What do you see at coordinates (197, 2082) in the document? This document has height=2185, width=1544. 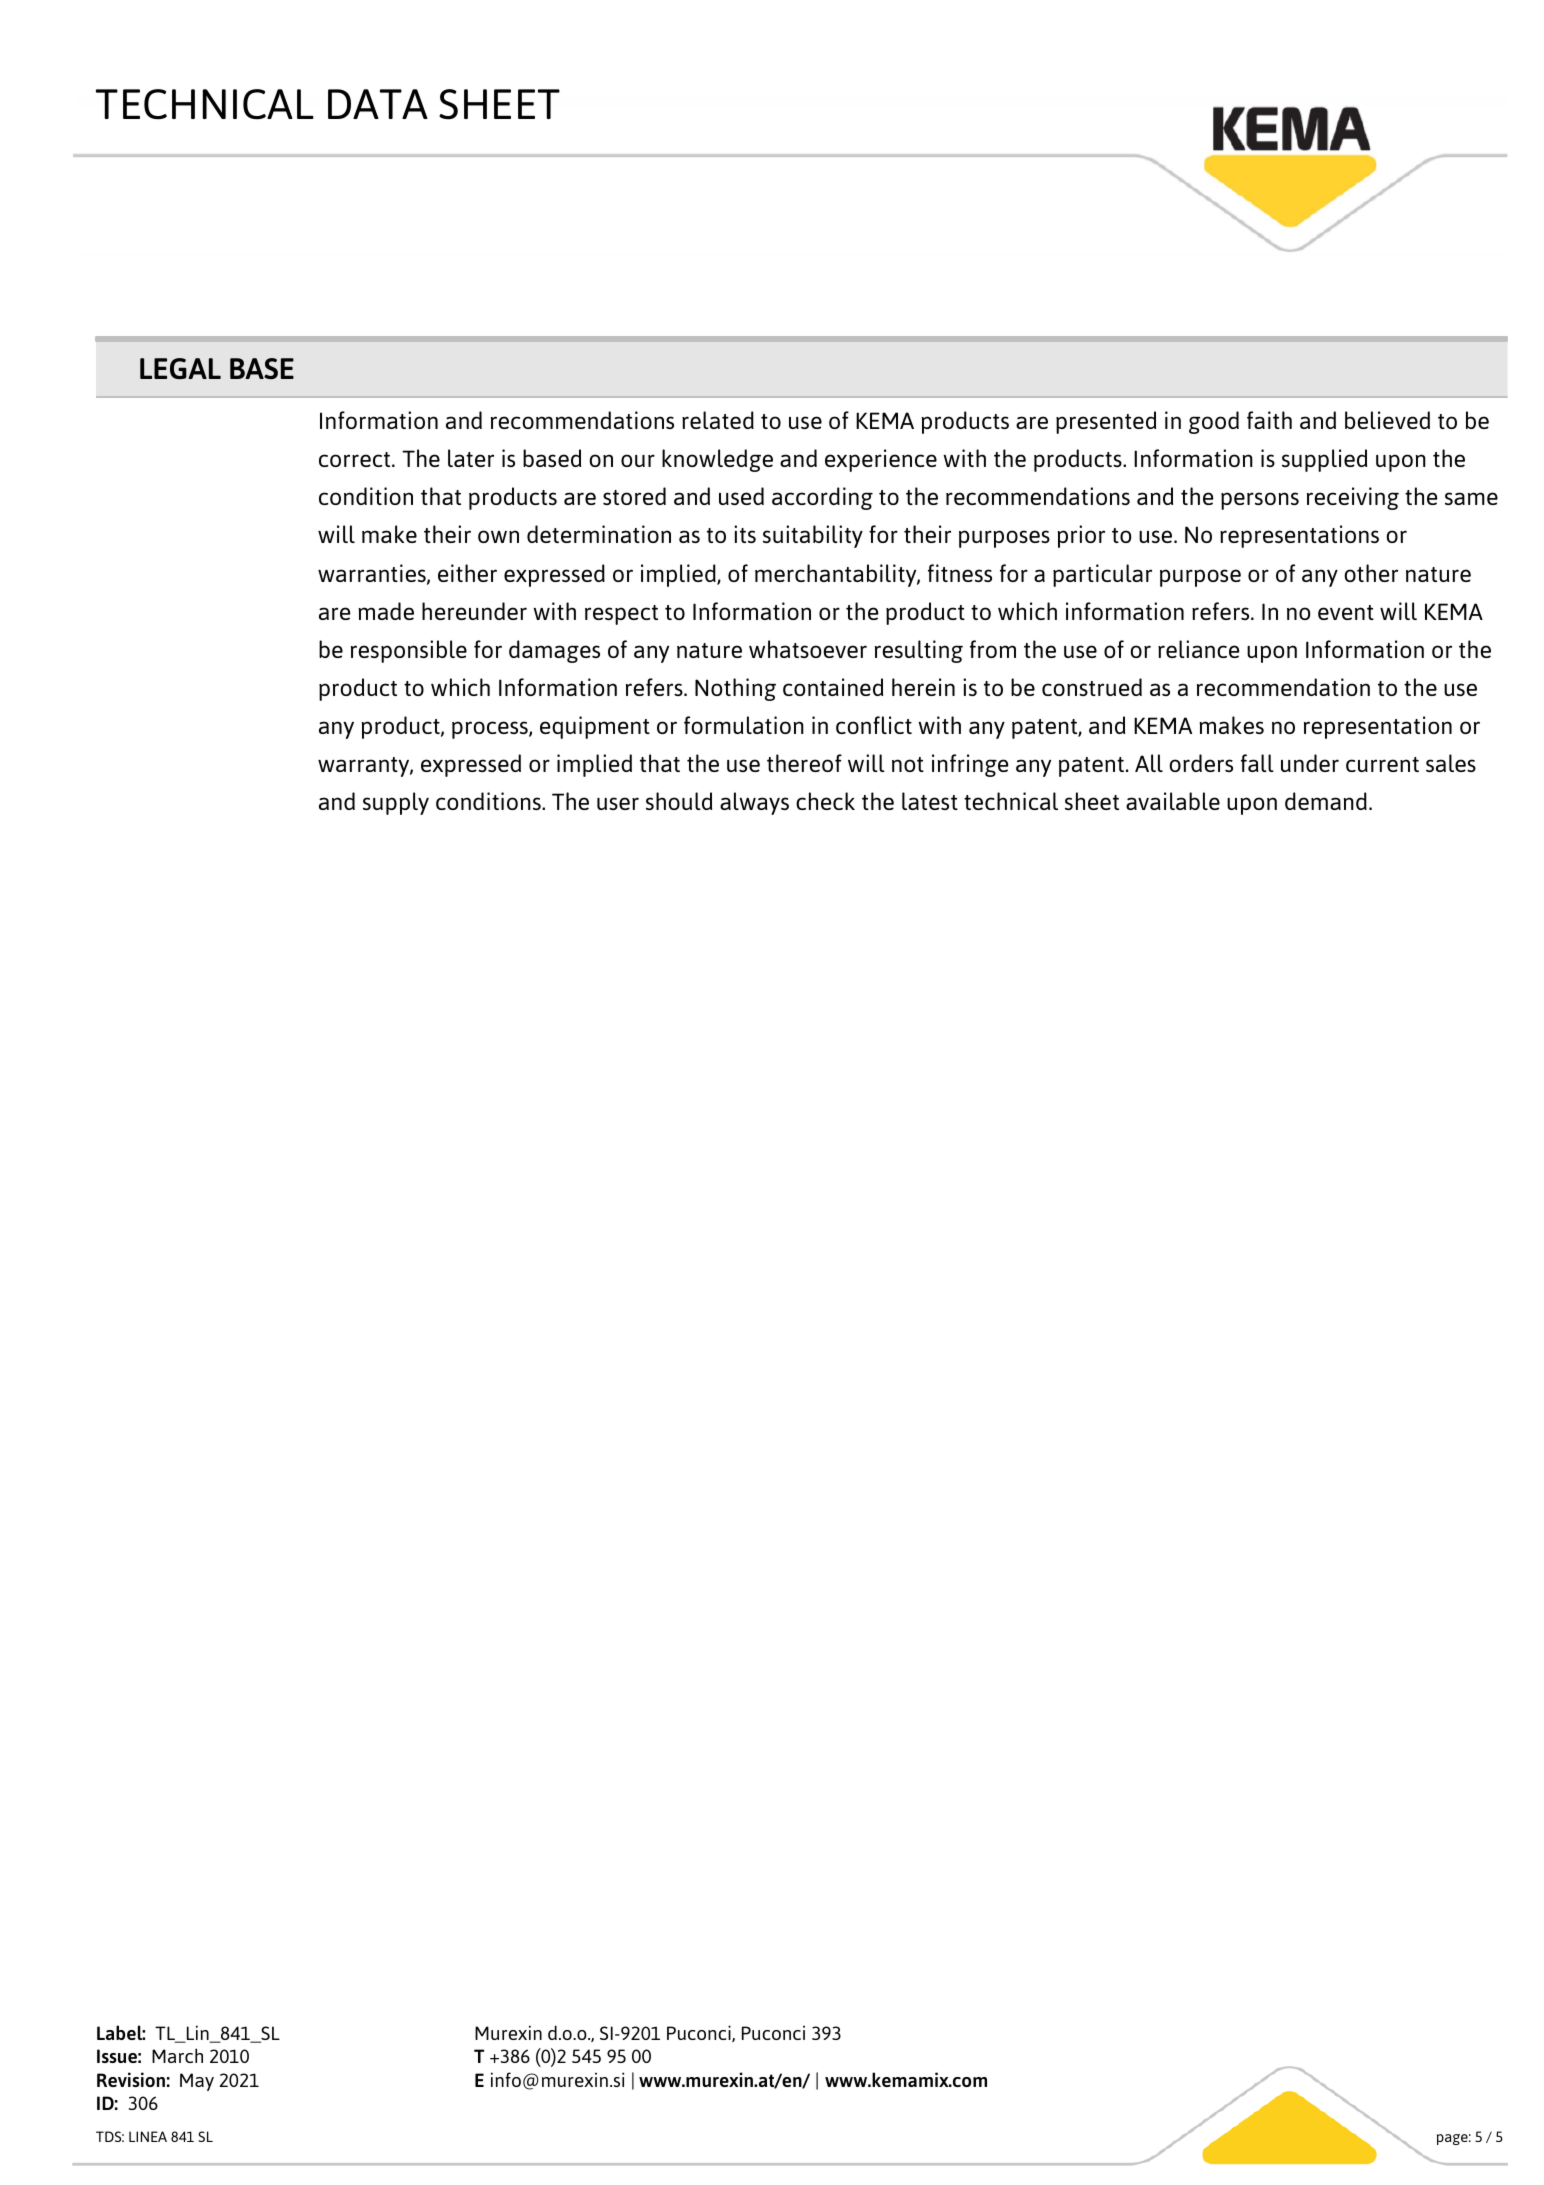 I see `May` at bounding box center [197, 2082].
